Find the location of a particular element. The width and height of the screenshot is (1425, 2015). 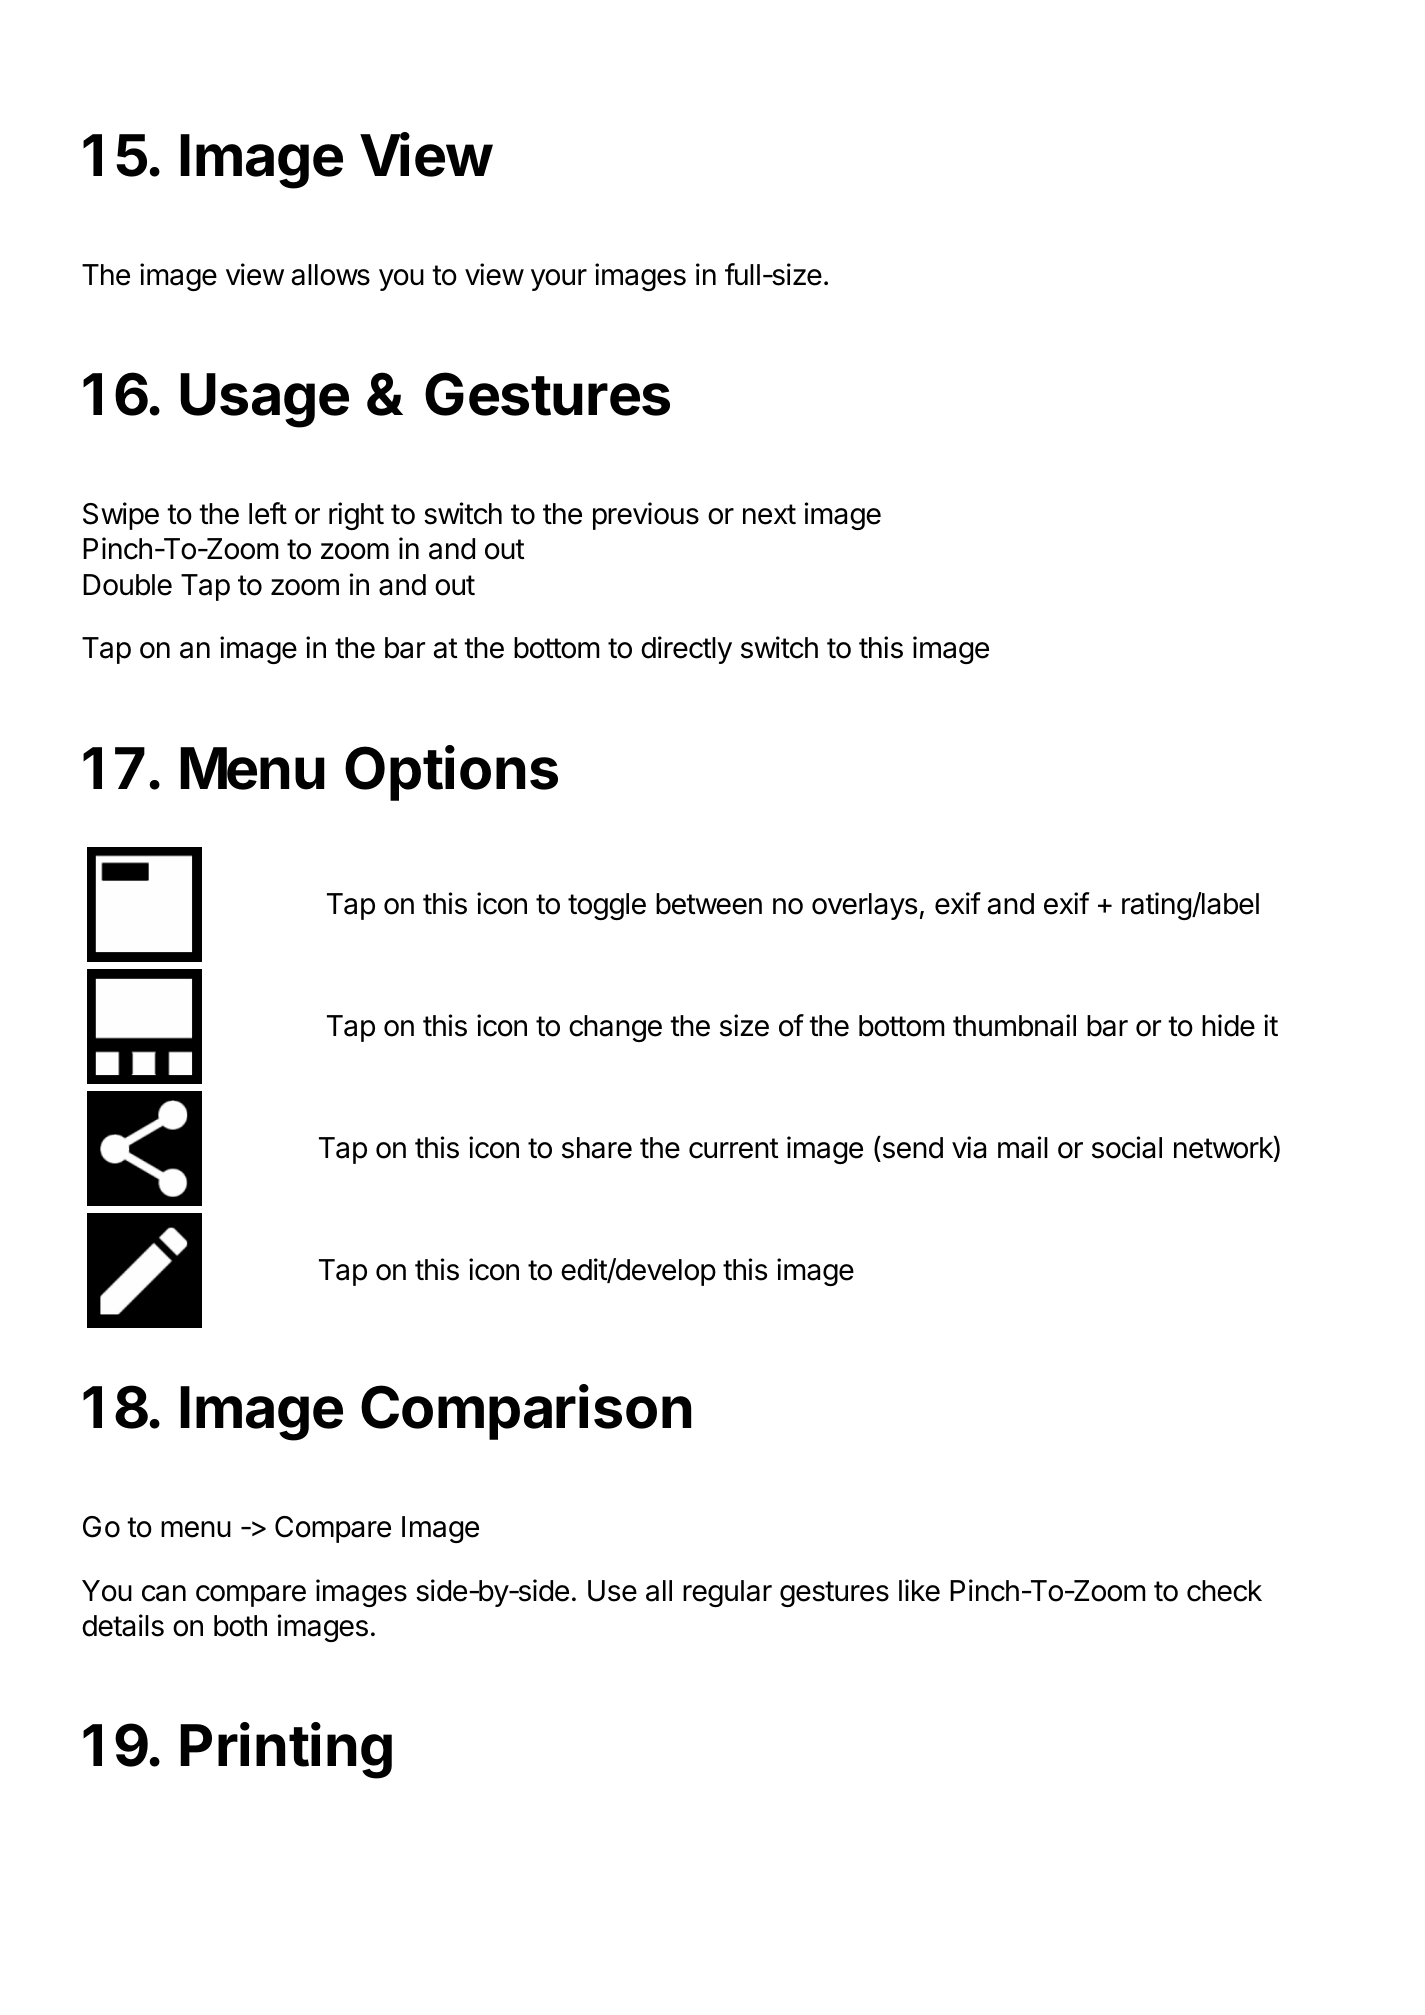

your is located at coordinates (559, 280).
